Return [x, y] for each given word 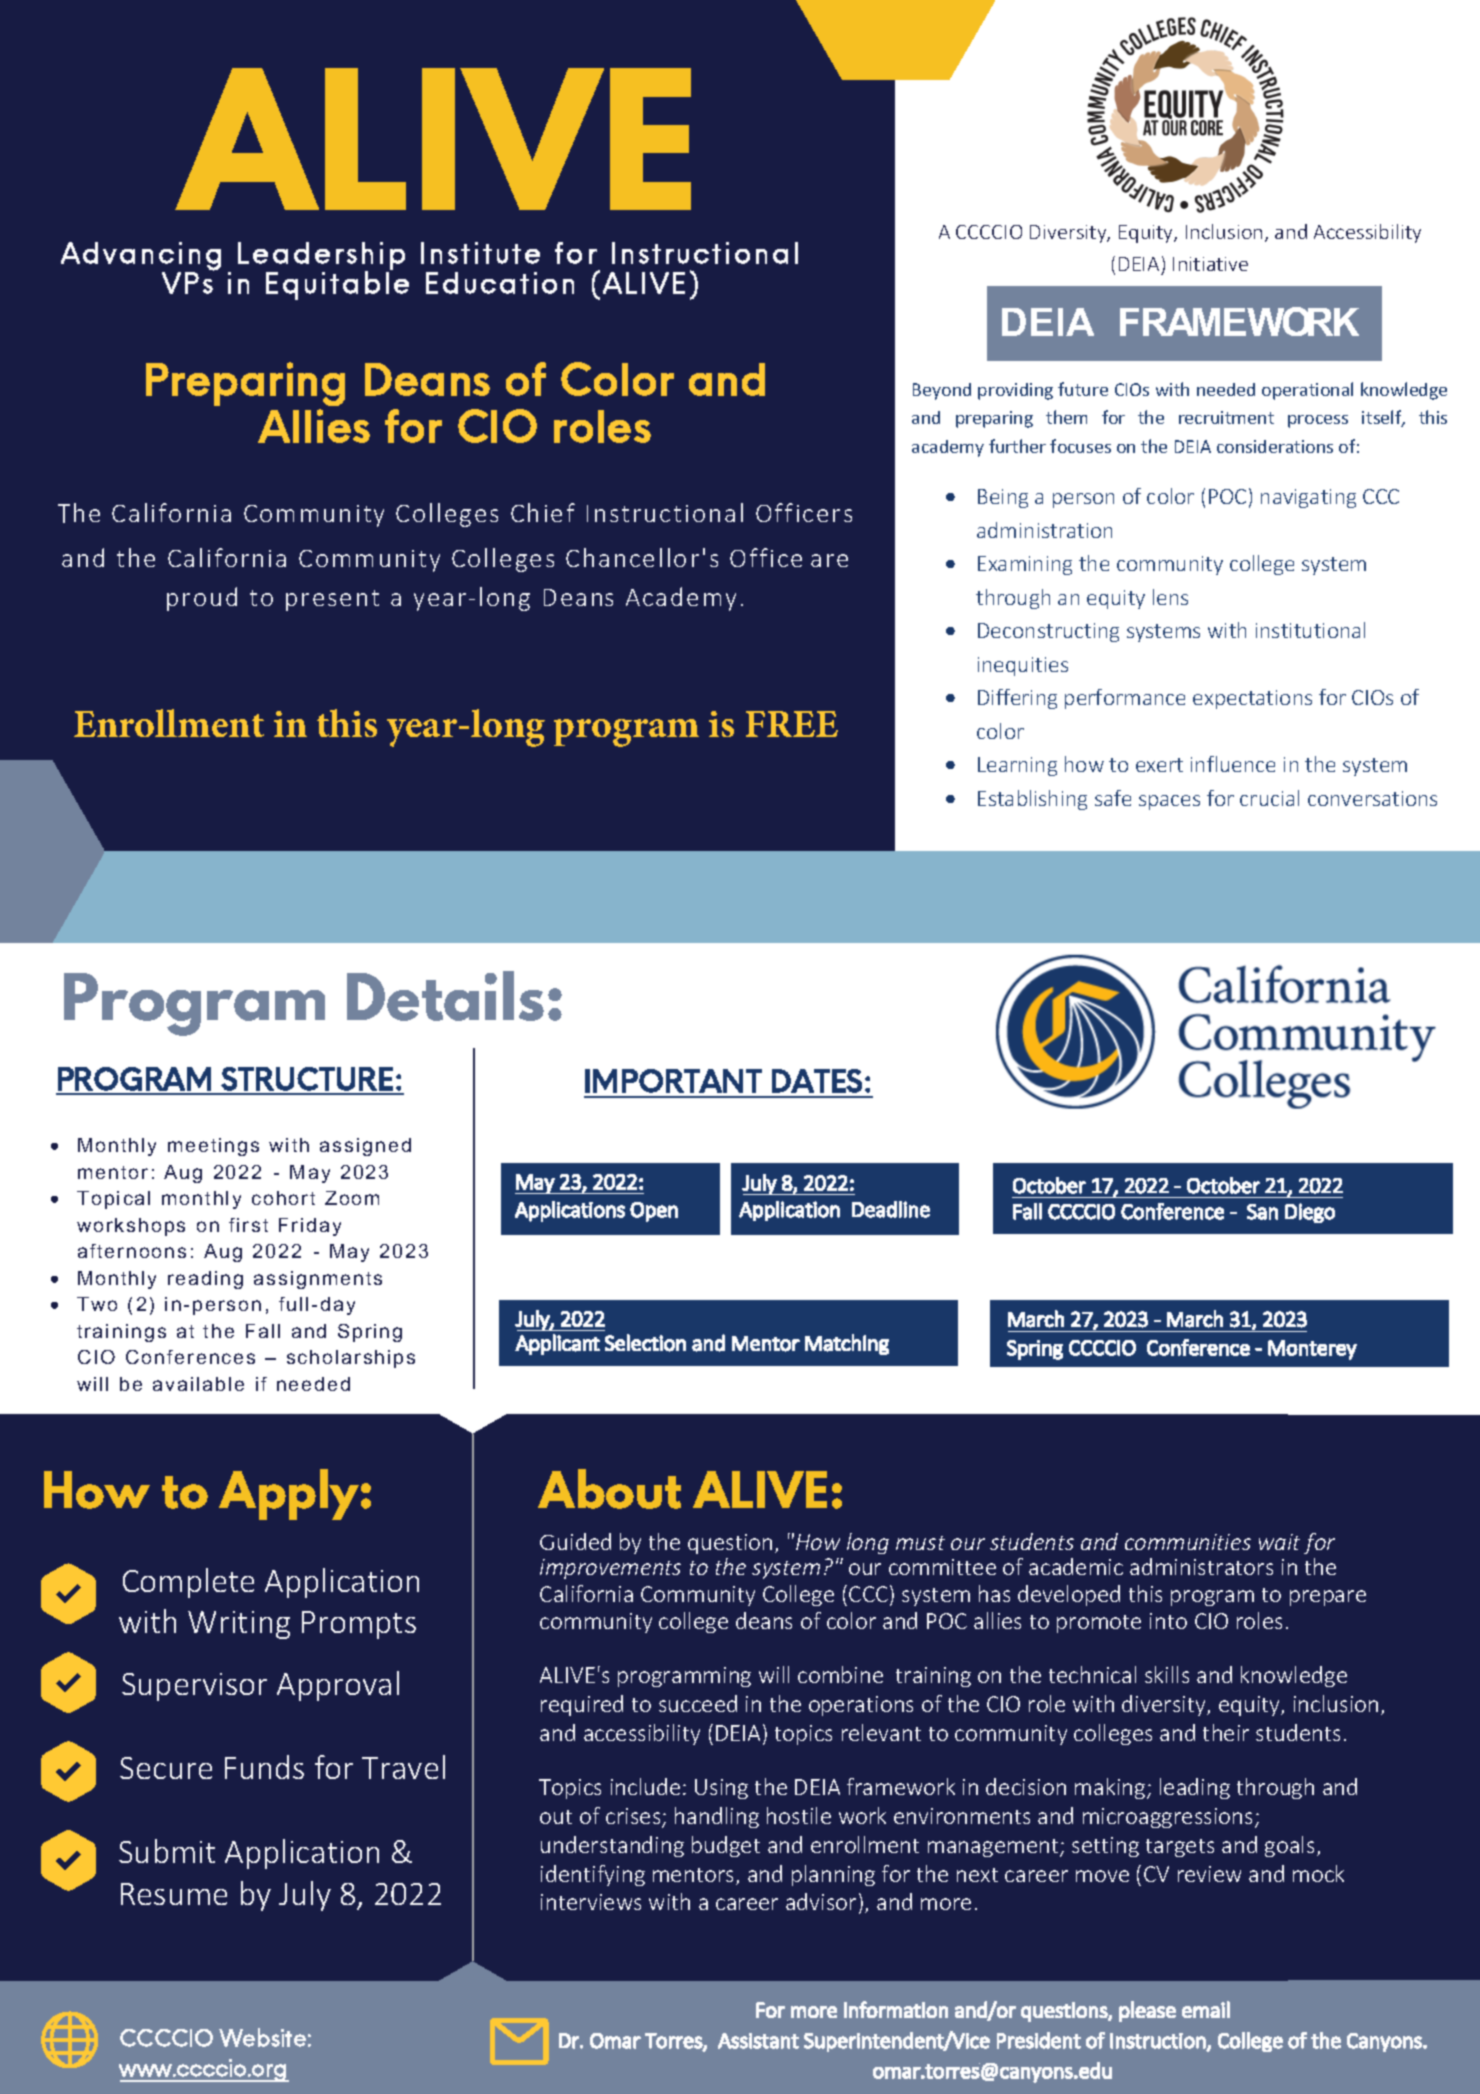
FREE [792, 724]
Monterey [1312, 1350]
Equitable [337, 284]
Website [262, 2037]
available [198, 1384]
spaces [1169, 802]
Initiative [1210, 264]
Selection [645, 1343]
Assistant [758, 2041]
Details [445, 996]
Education [500, 283]
